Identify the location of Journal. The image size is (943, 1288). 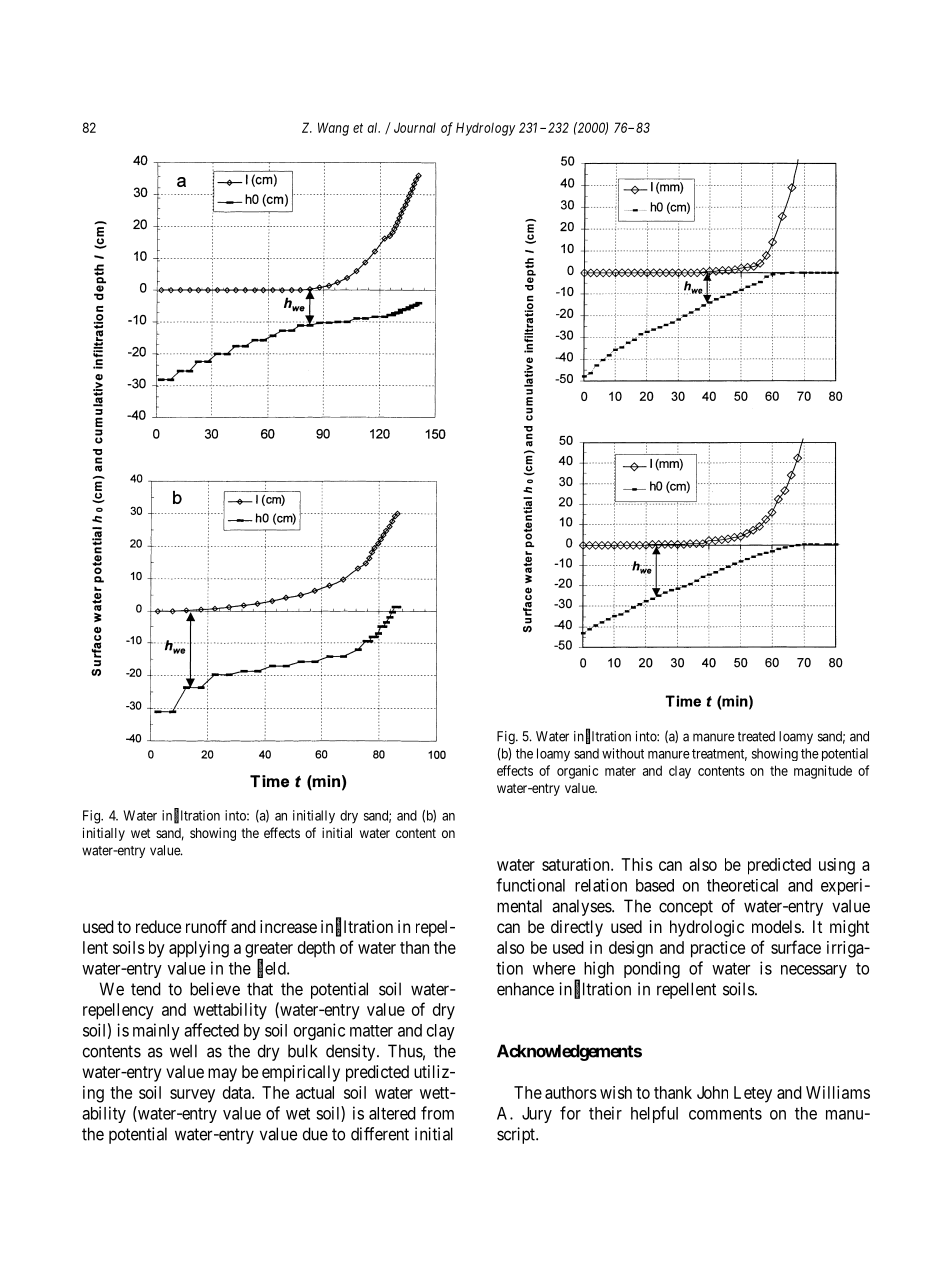
(415, 127).
